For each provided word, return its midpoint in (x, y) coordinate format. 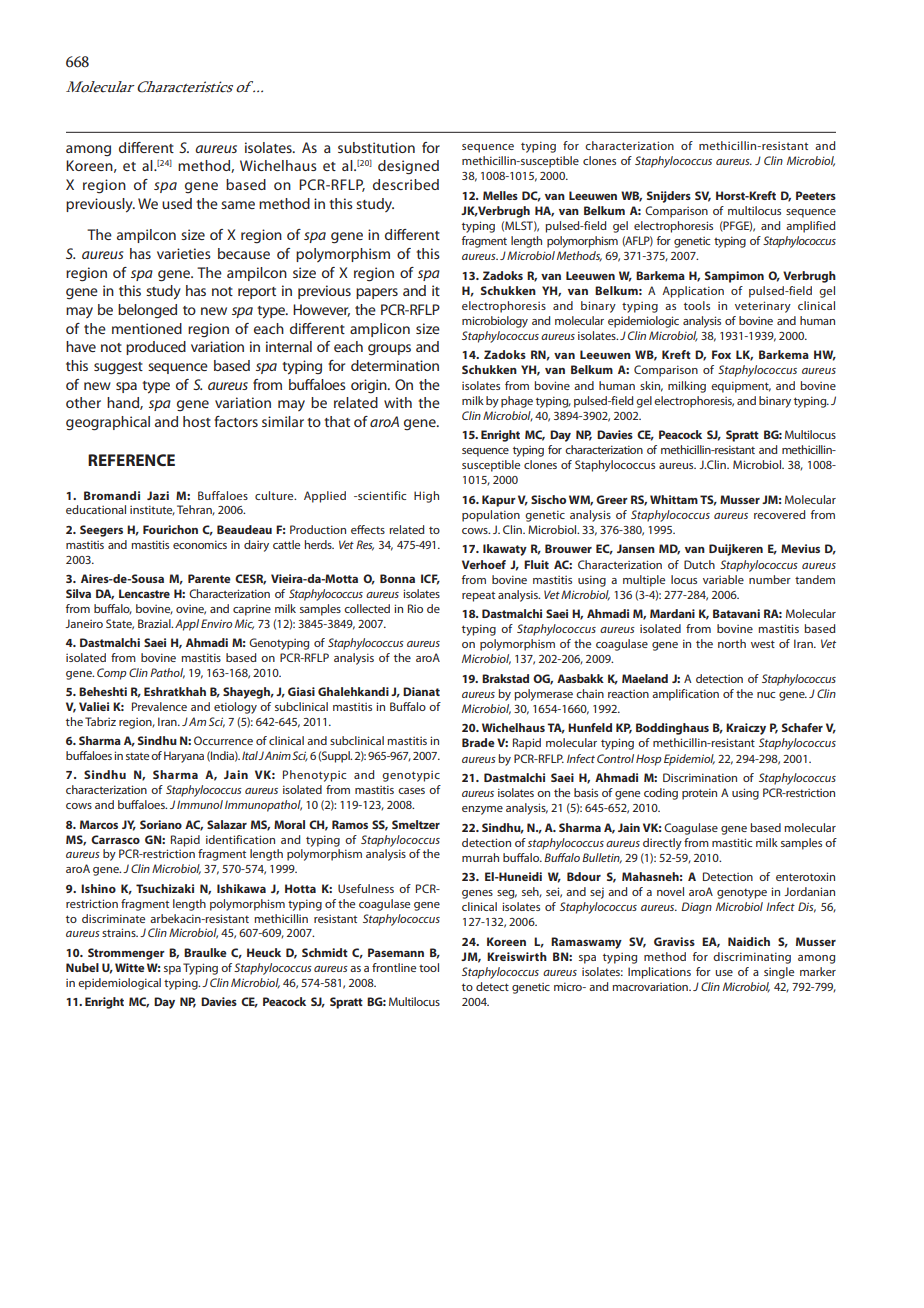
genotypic (411, 776)
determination (395, 365)
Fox (721, 354)
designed (408, 167)
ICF (430, 579)
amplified (810, 227)
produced (156, 348)
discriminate (113, 918)
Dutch (699, 564)
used (177, 203)
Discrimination (700, 777)
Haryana (184, 757)
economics (200, 544)
